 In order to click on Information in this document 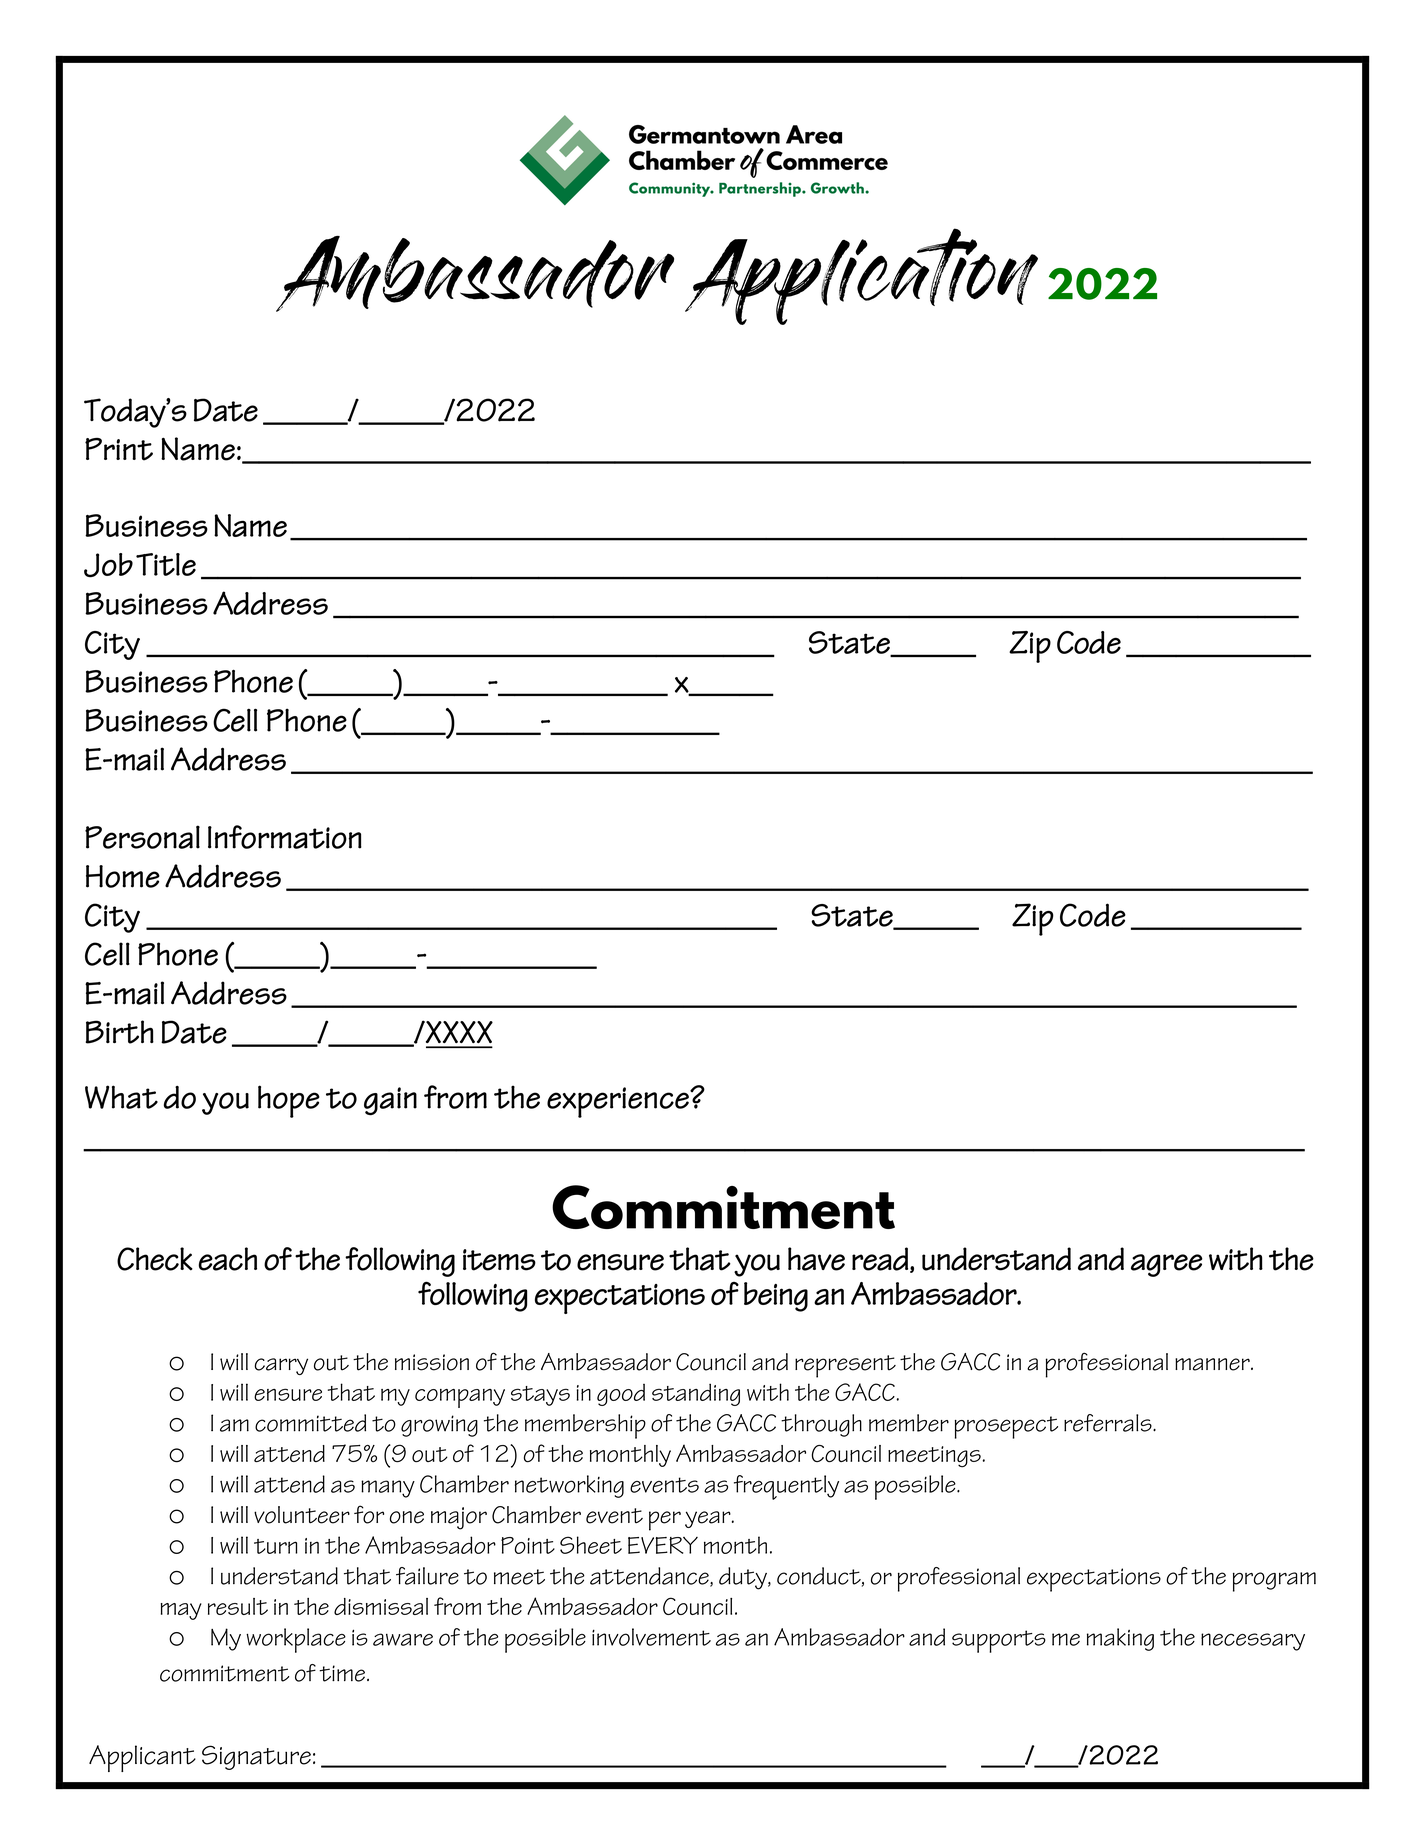, I will do `click(285, 837)`.
